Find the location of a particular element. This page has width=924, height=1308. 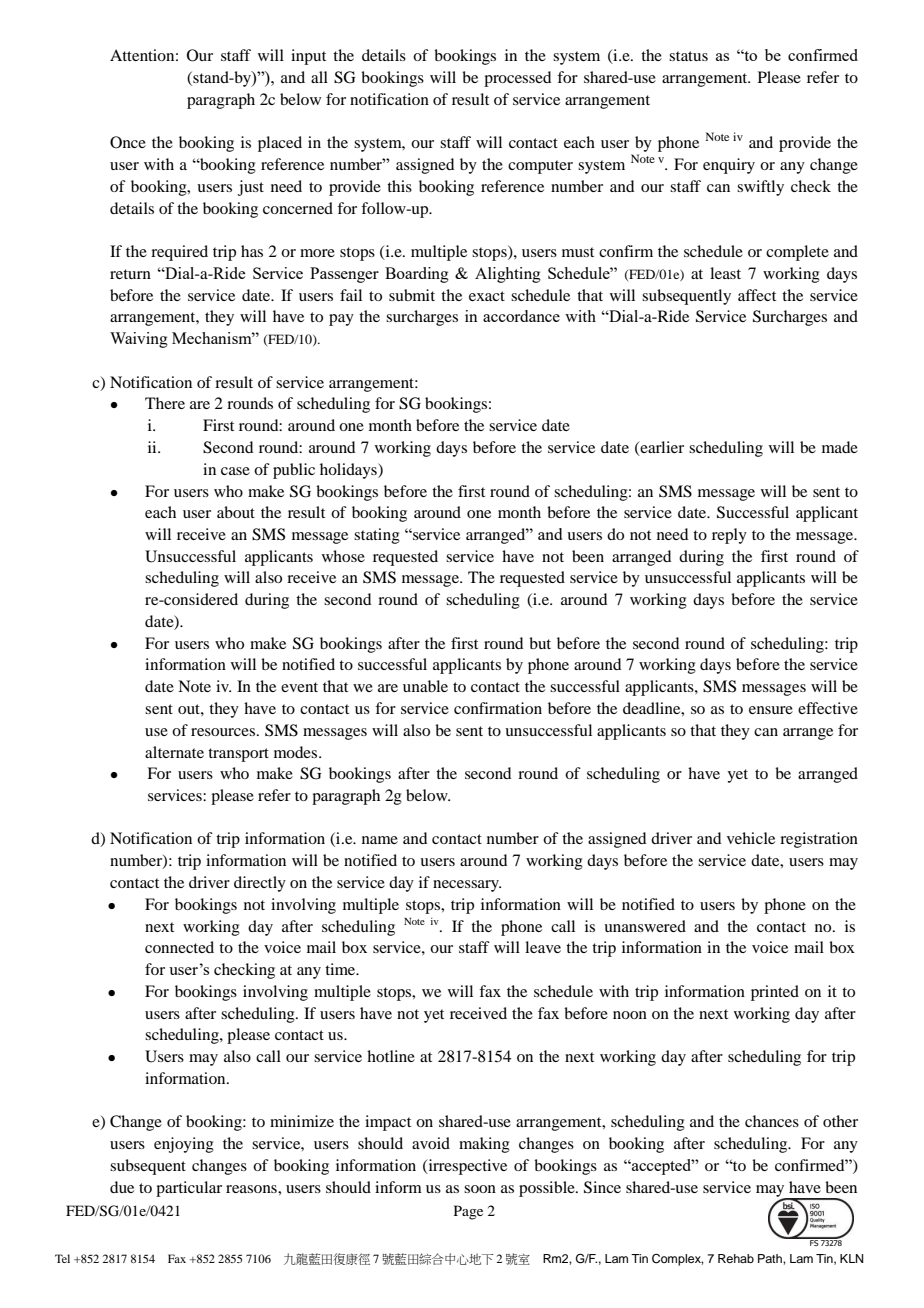

particular is located at coordinates (189, 1189).
